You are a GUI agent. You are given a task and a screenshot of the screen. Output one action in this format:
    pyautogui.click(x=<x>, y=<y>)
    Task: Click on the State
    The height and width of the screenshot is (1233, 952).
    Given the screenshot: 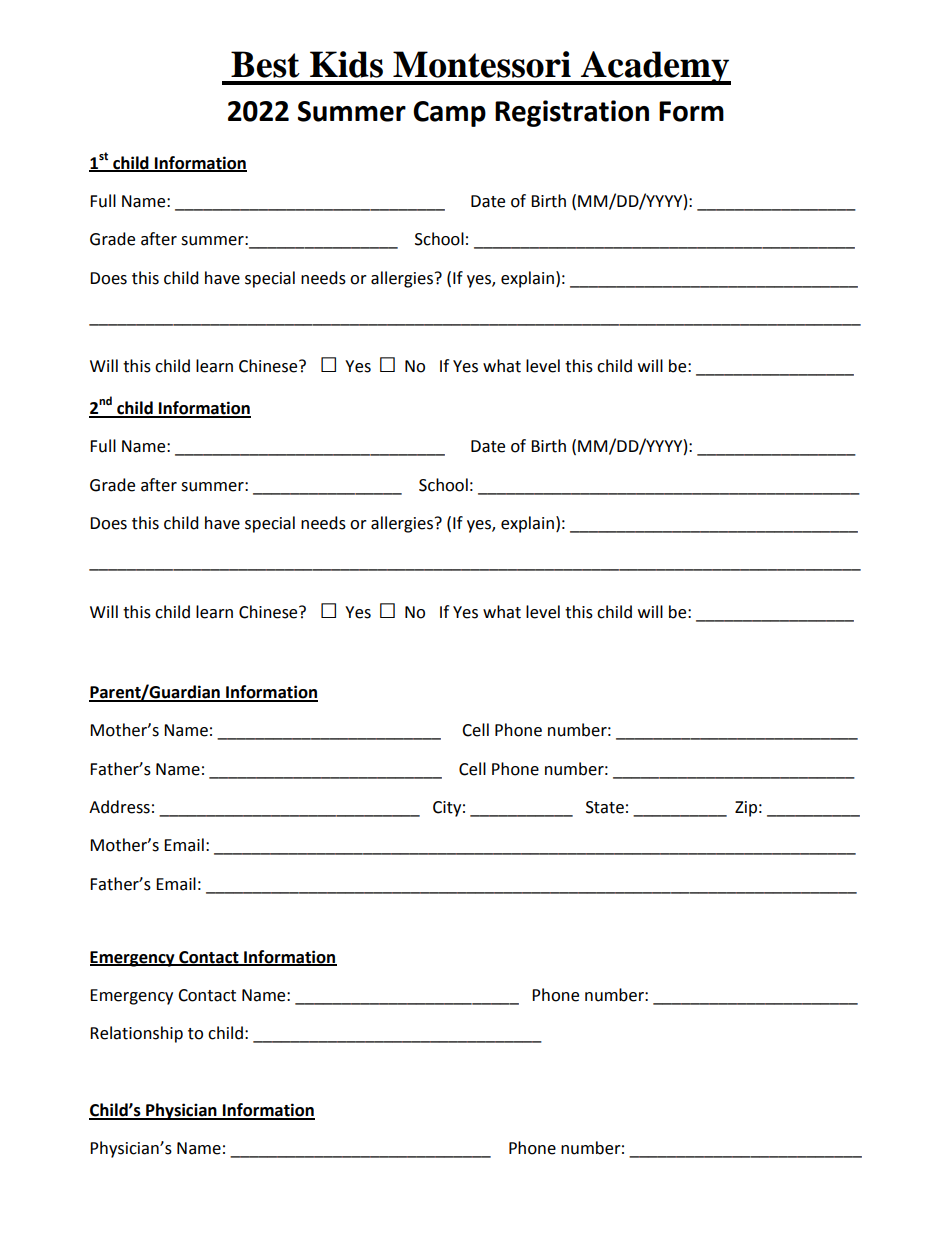 What is the action you would take?
    pyautogui.click(x=605, y=807)
